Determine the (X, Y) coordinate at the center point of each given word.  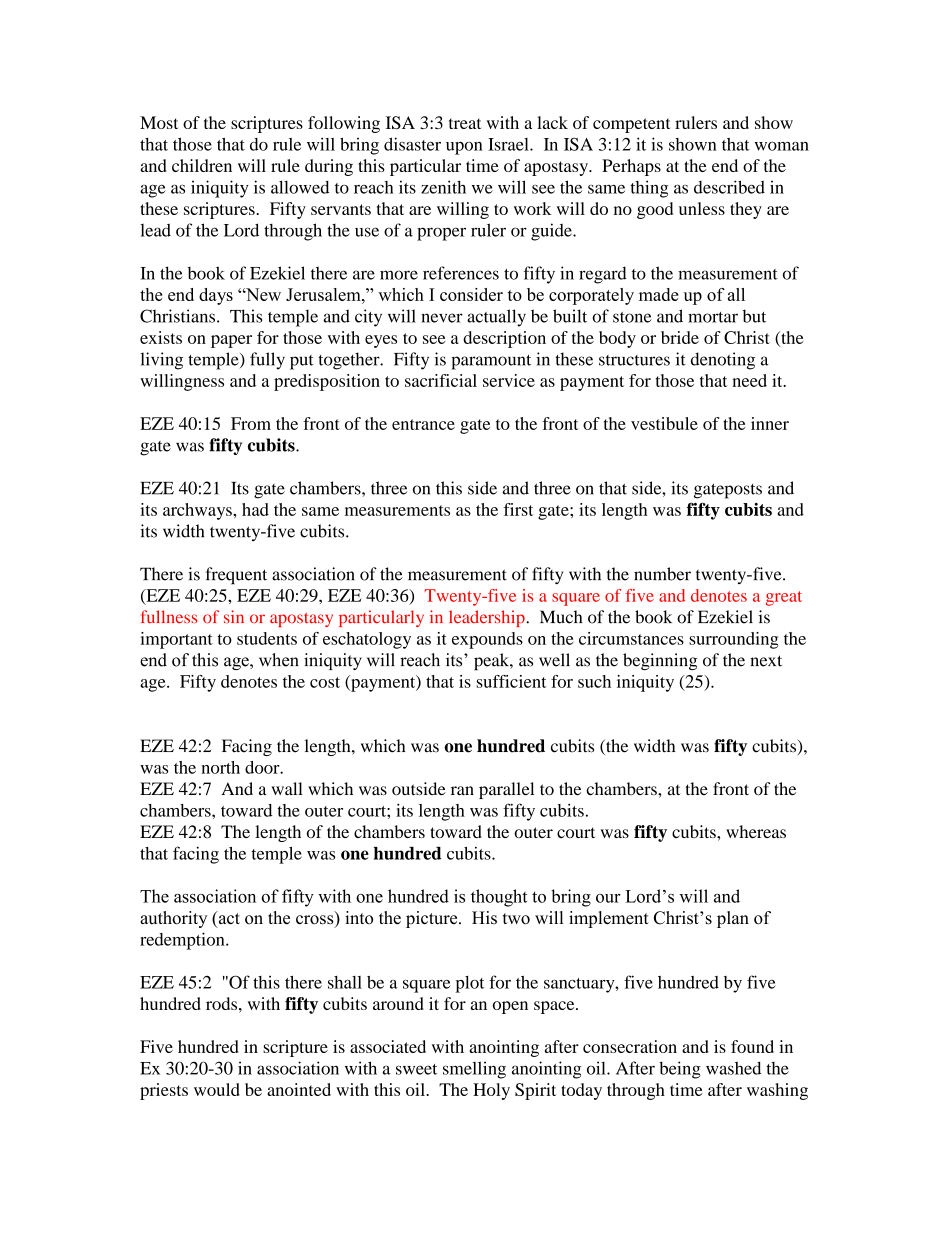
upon (464, 148)
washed (733, 1068)
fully (267, 361)
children (202, 165)
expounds (487, 640)
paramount (491, 362)
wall (287, 788)
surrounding (733, 640)
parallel (506, 790)
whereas (756, 831)
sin (234, 616)
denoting (723, 361)
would (217, 1089)
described (729, 187)
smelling (474, 1070)
